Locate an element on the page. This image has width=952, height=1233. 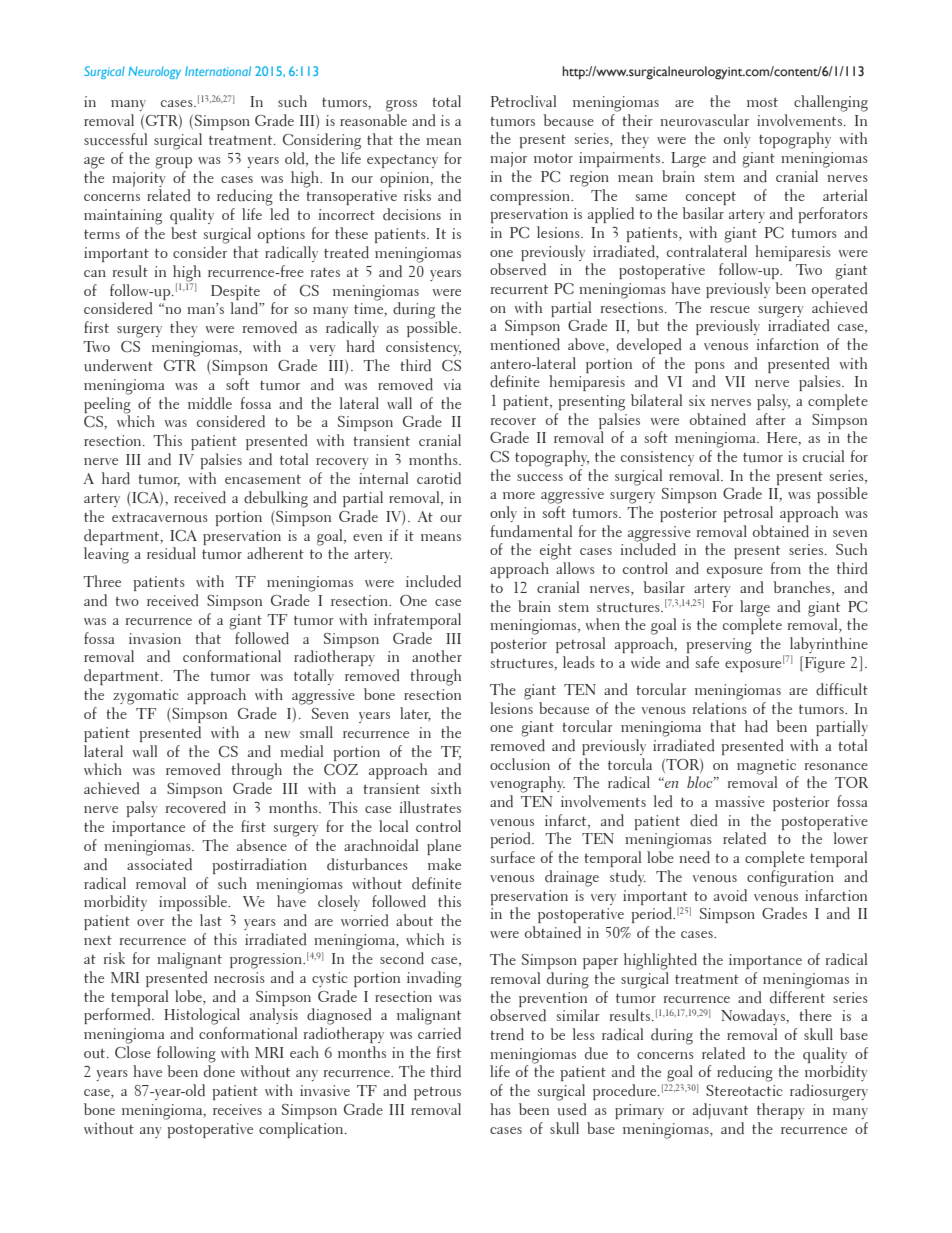
from is located at coordinates (786, 568).
